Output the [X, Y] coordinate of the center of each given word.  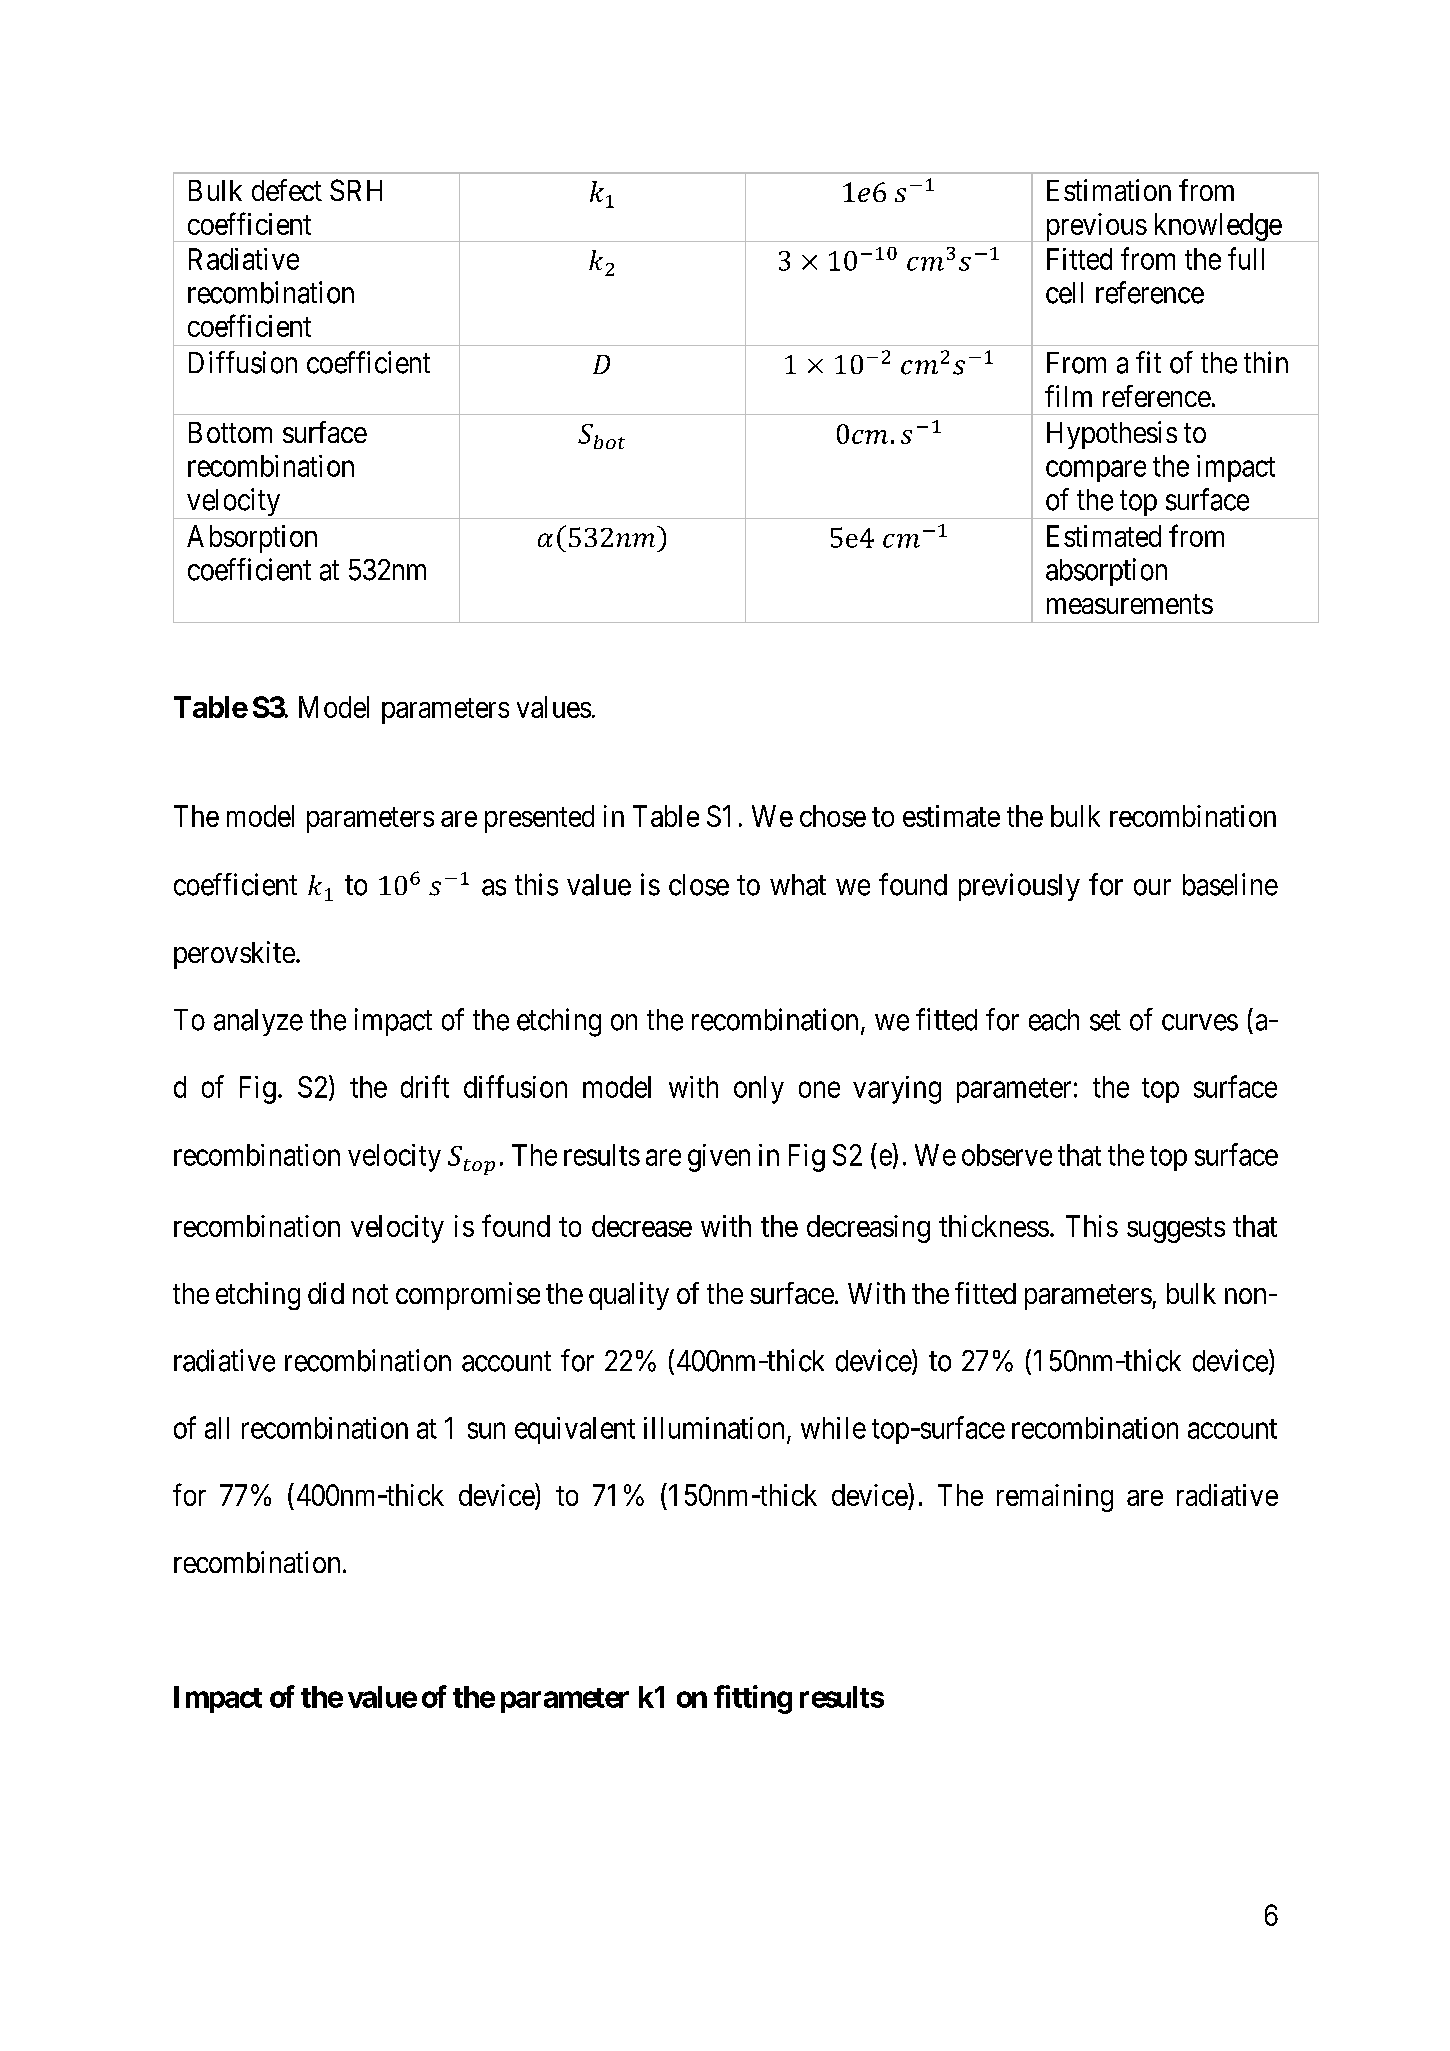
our [1152, 887]
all [217, 1428]
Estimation [1109, 190]
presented [539, 819]
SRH [356, 190]
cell [1064, 293]
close [699, 885]
